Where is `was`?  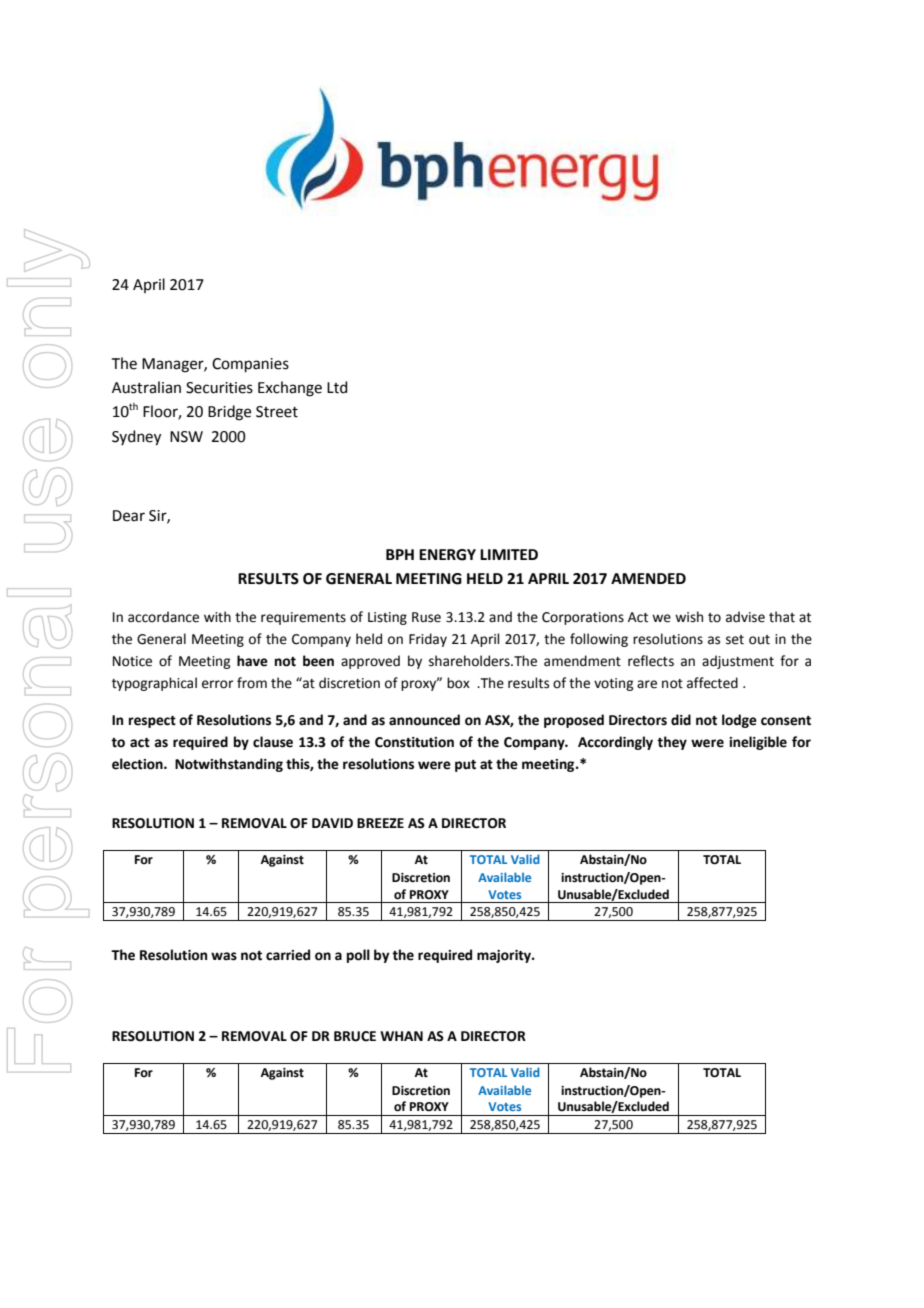 was is located at coordinates (224, 956).
